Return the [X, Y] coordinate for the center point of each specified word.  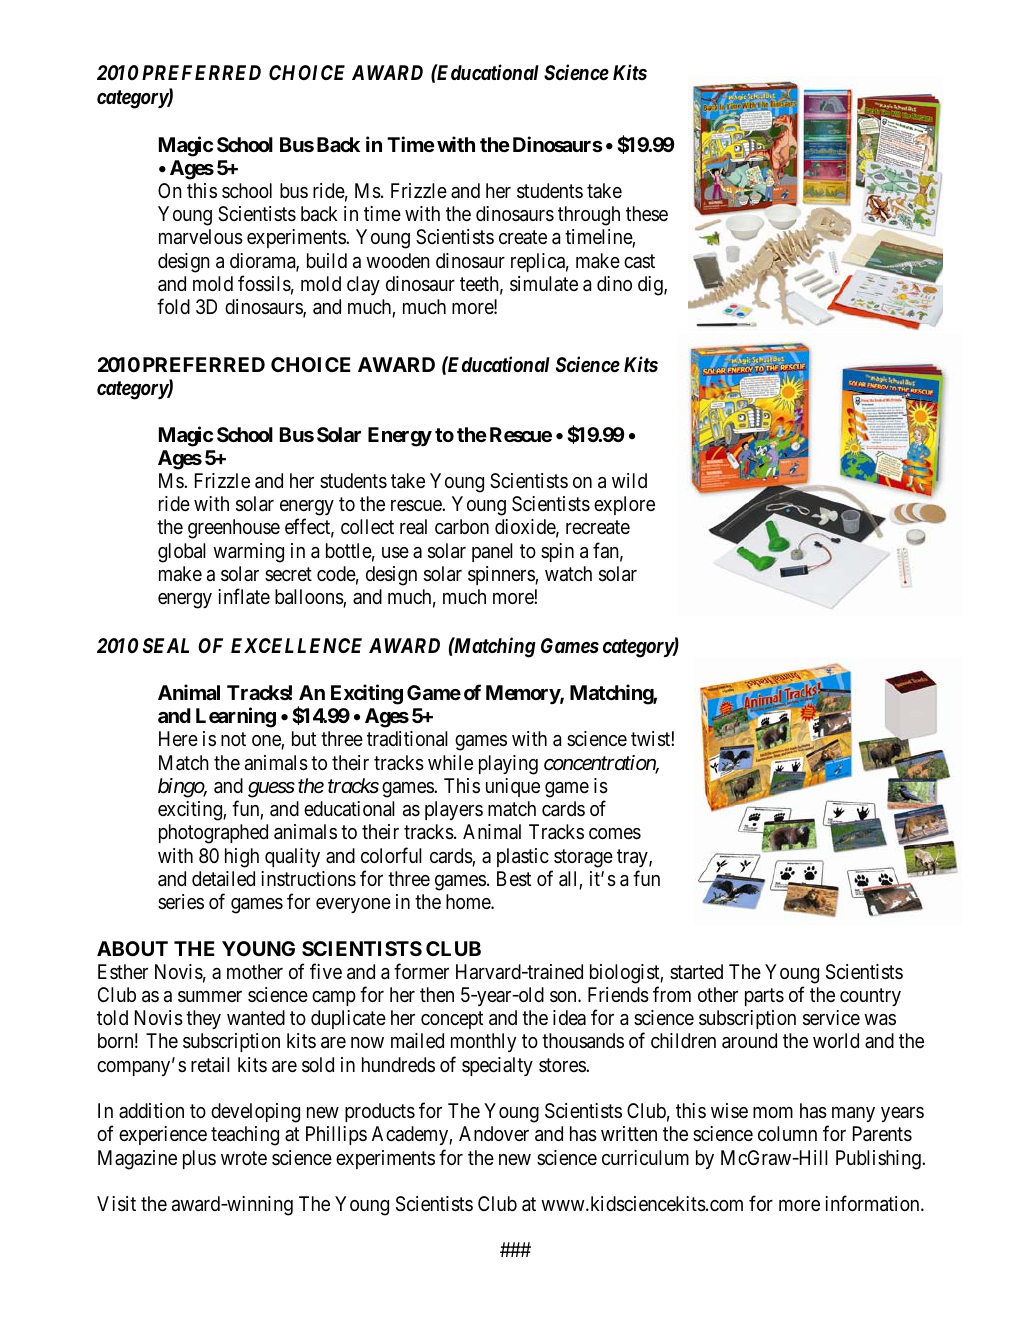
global [182, 553]
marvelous [201, 237]
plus [199, 1159]
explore [624, 505]
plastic [523, 857]
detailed [223, 879]
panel [492, 552]
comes [615, 834]
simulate [544, 284]
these [647, 213]
